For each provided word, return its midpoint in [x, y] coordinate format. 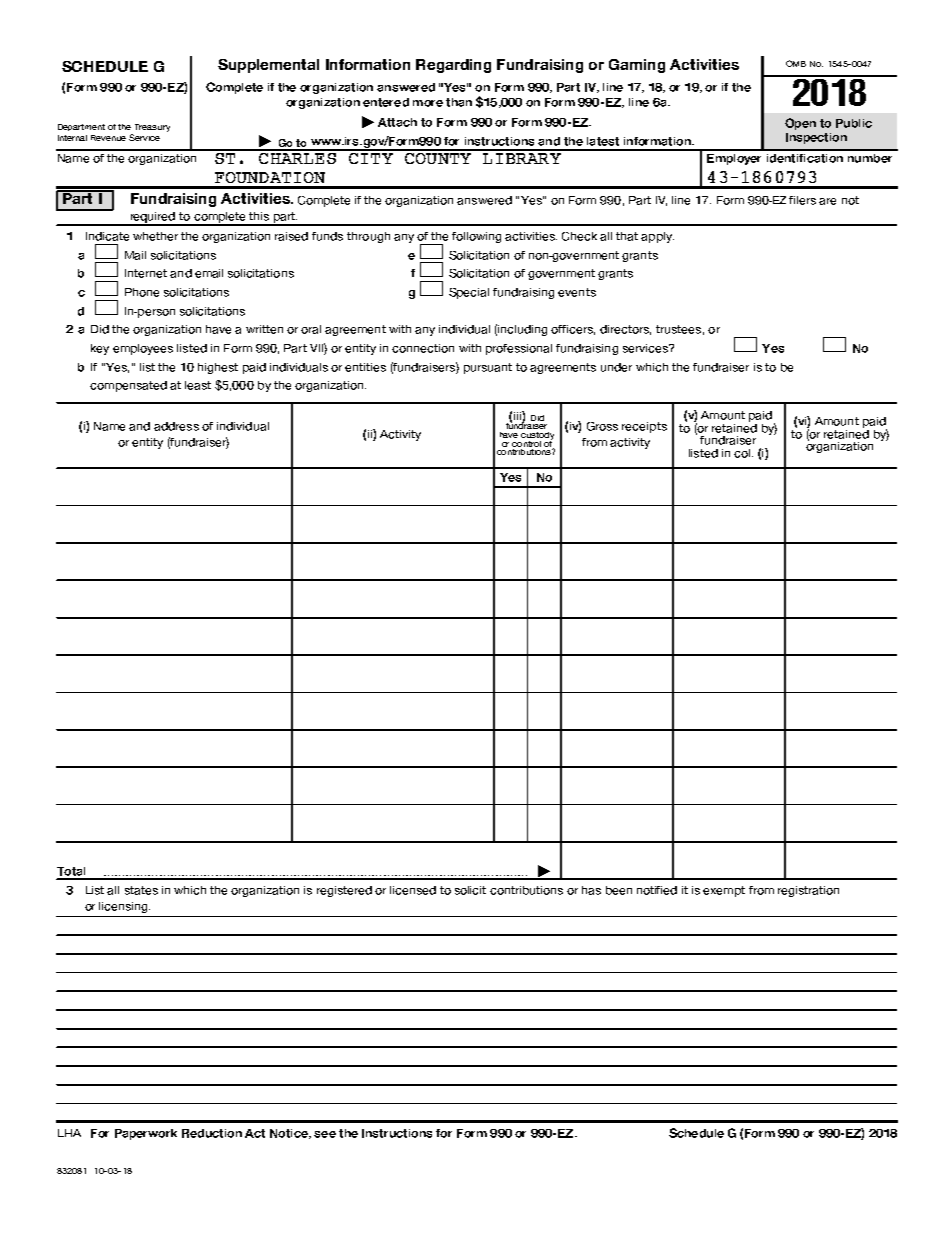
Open [800, 124]
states [141, 890]
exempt [724, 891]
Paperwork [146, 1134]
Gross [602, 426]
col [743, 453]
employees [143, 349]
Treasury [152, 128]
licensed [413, 890]
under [616, 367]
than [459, 102]
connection [423, 348]
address [176, 426]
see [325, 1134]
